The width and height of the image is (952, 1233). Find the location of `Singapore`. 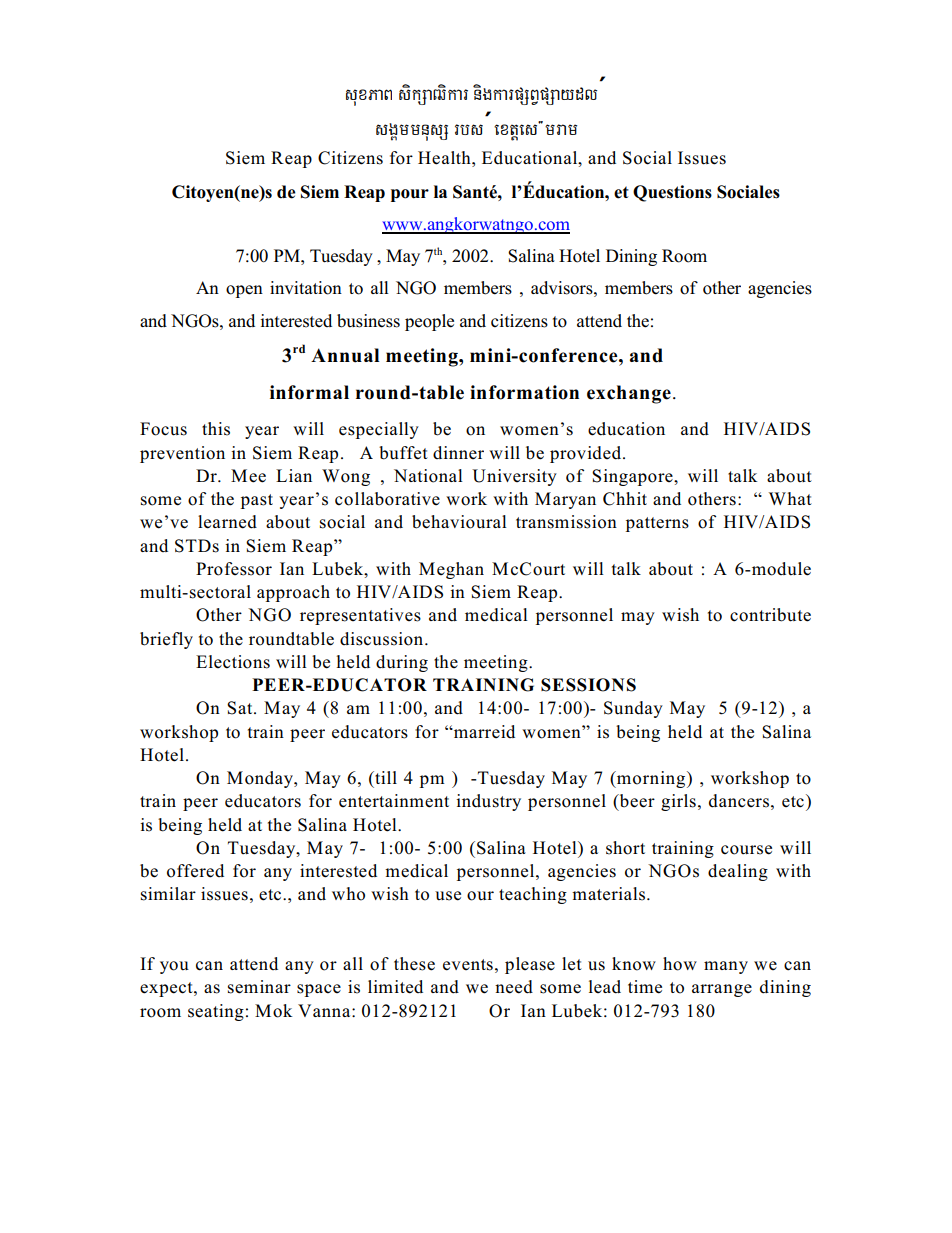

Singapore is located at coordinates (633, 477).
